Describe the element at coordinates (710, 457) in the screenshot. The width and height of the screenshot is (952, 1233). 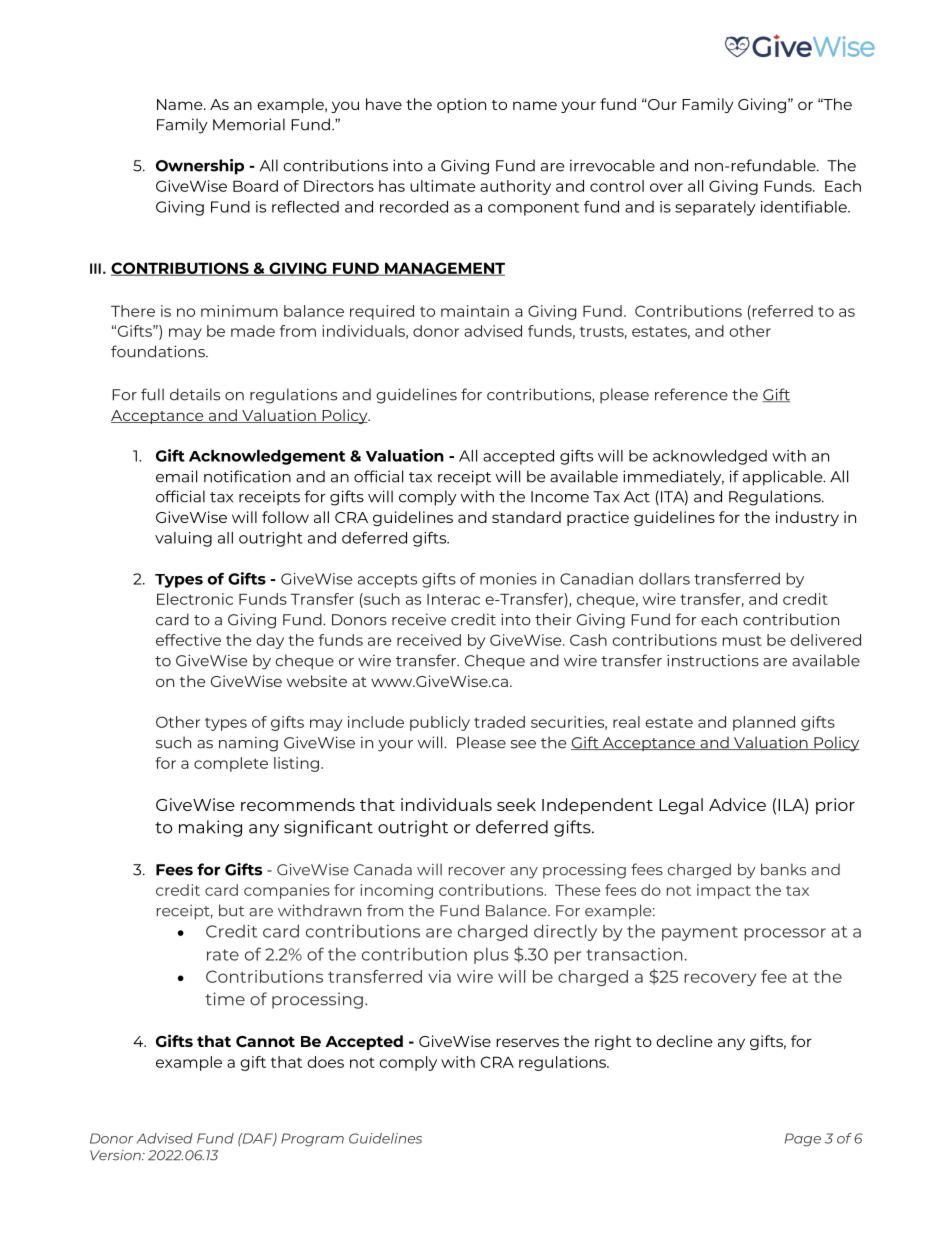
I see `acknowledged` at that location.
